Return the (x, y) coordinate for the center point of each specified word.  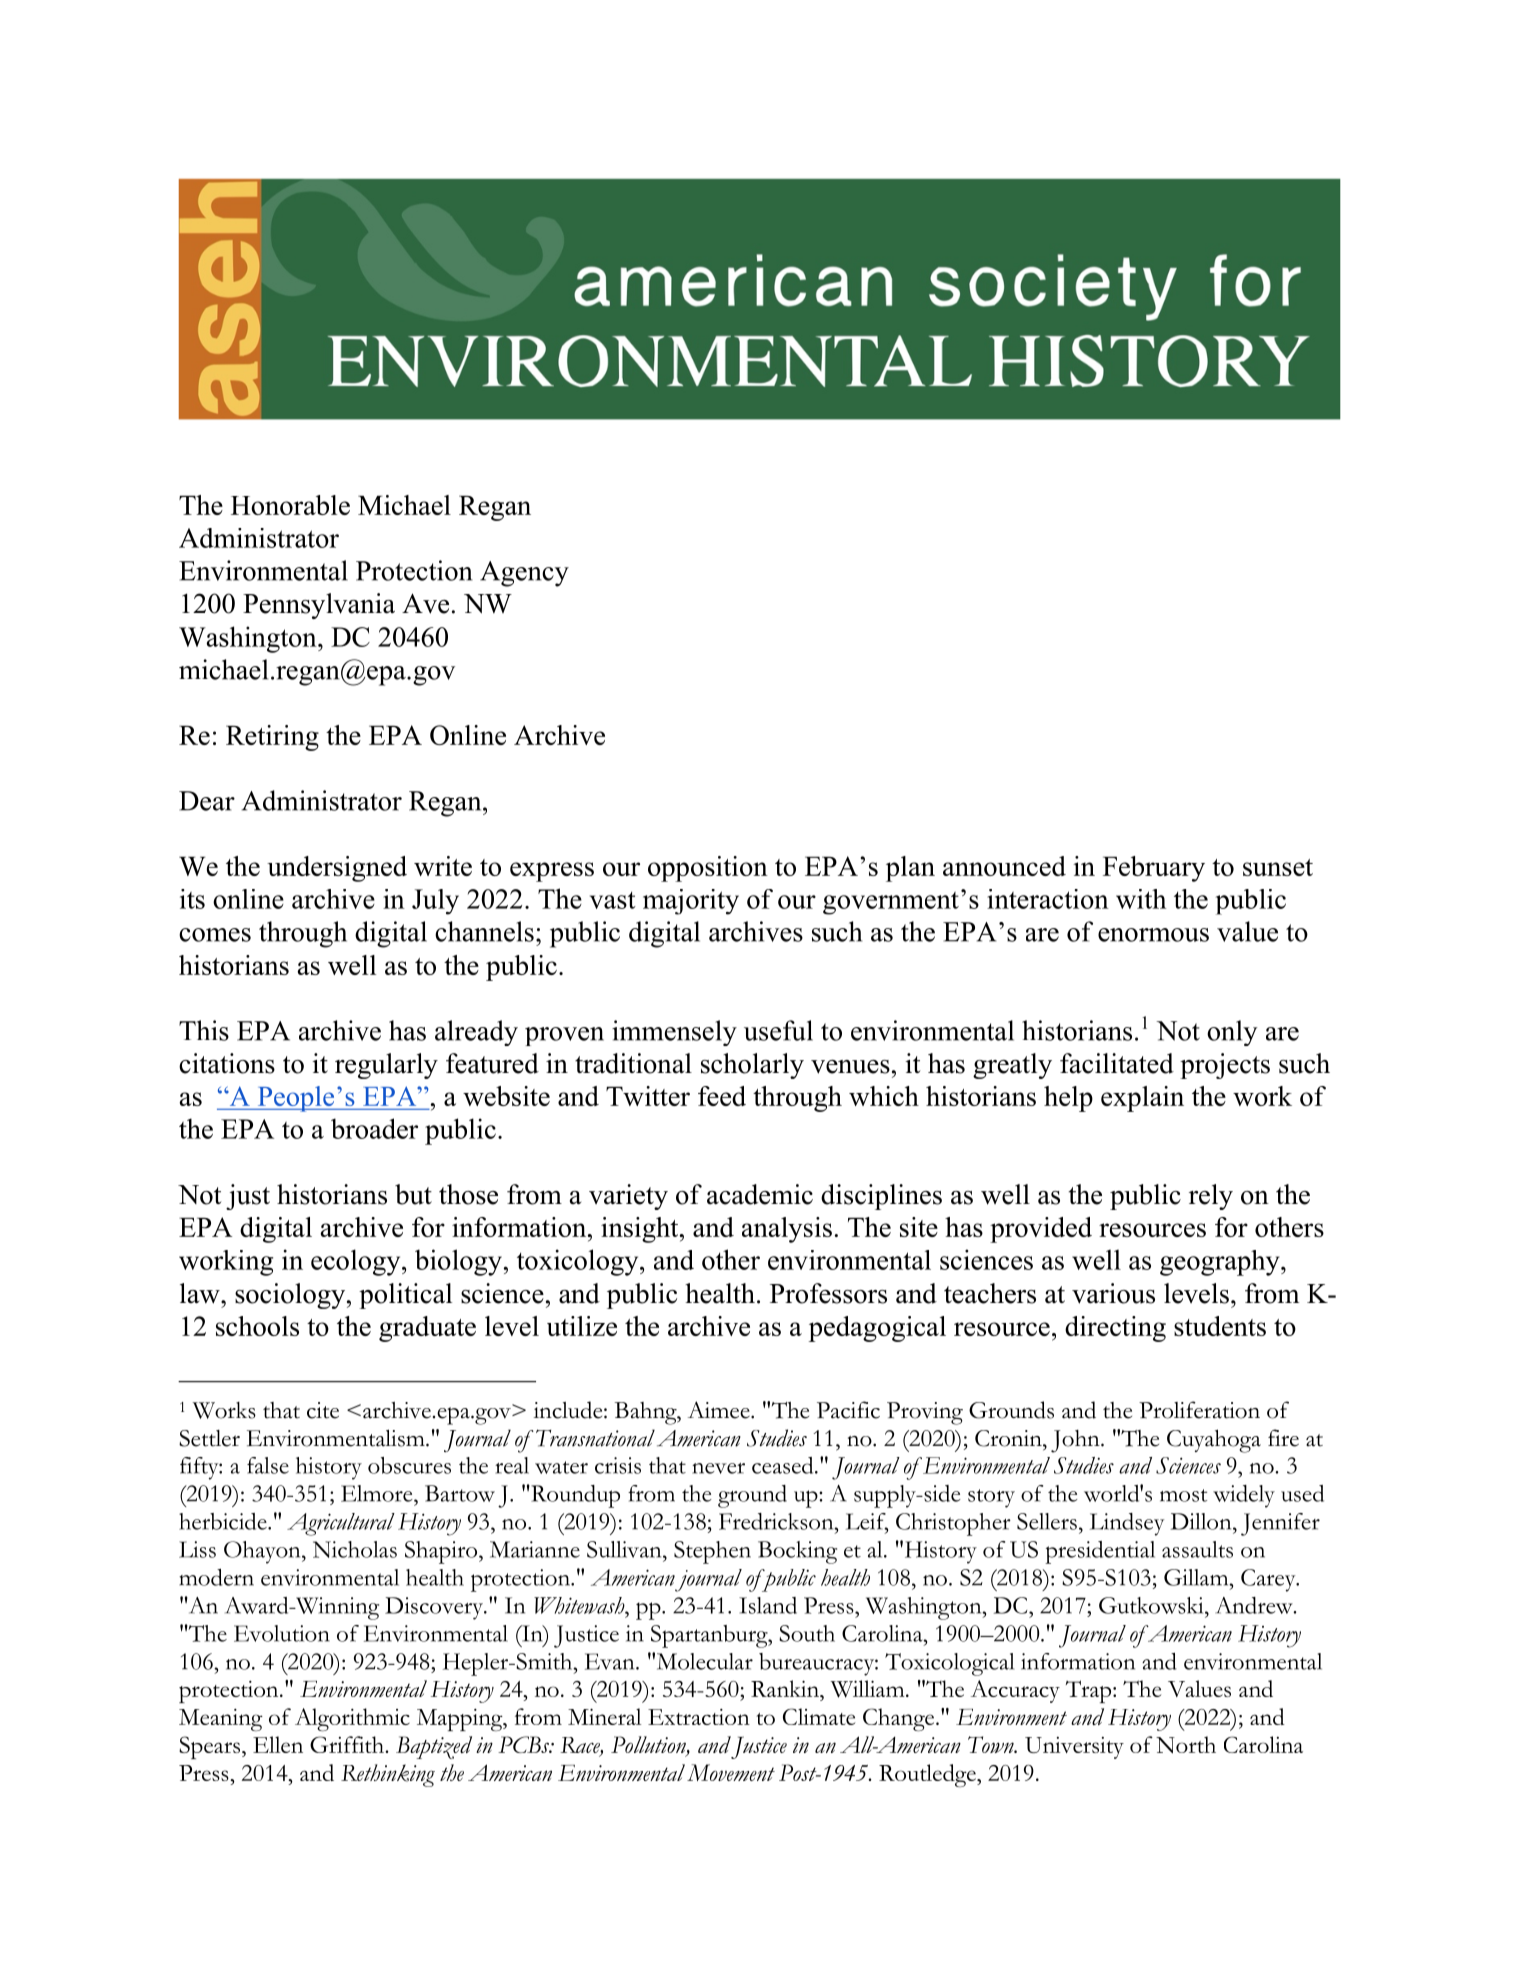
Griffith (348, 1744)
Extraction (699, 1717)
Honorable (290, 505)
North (1186, 1745)
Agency (524, 574)
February (1154, 869)
